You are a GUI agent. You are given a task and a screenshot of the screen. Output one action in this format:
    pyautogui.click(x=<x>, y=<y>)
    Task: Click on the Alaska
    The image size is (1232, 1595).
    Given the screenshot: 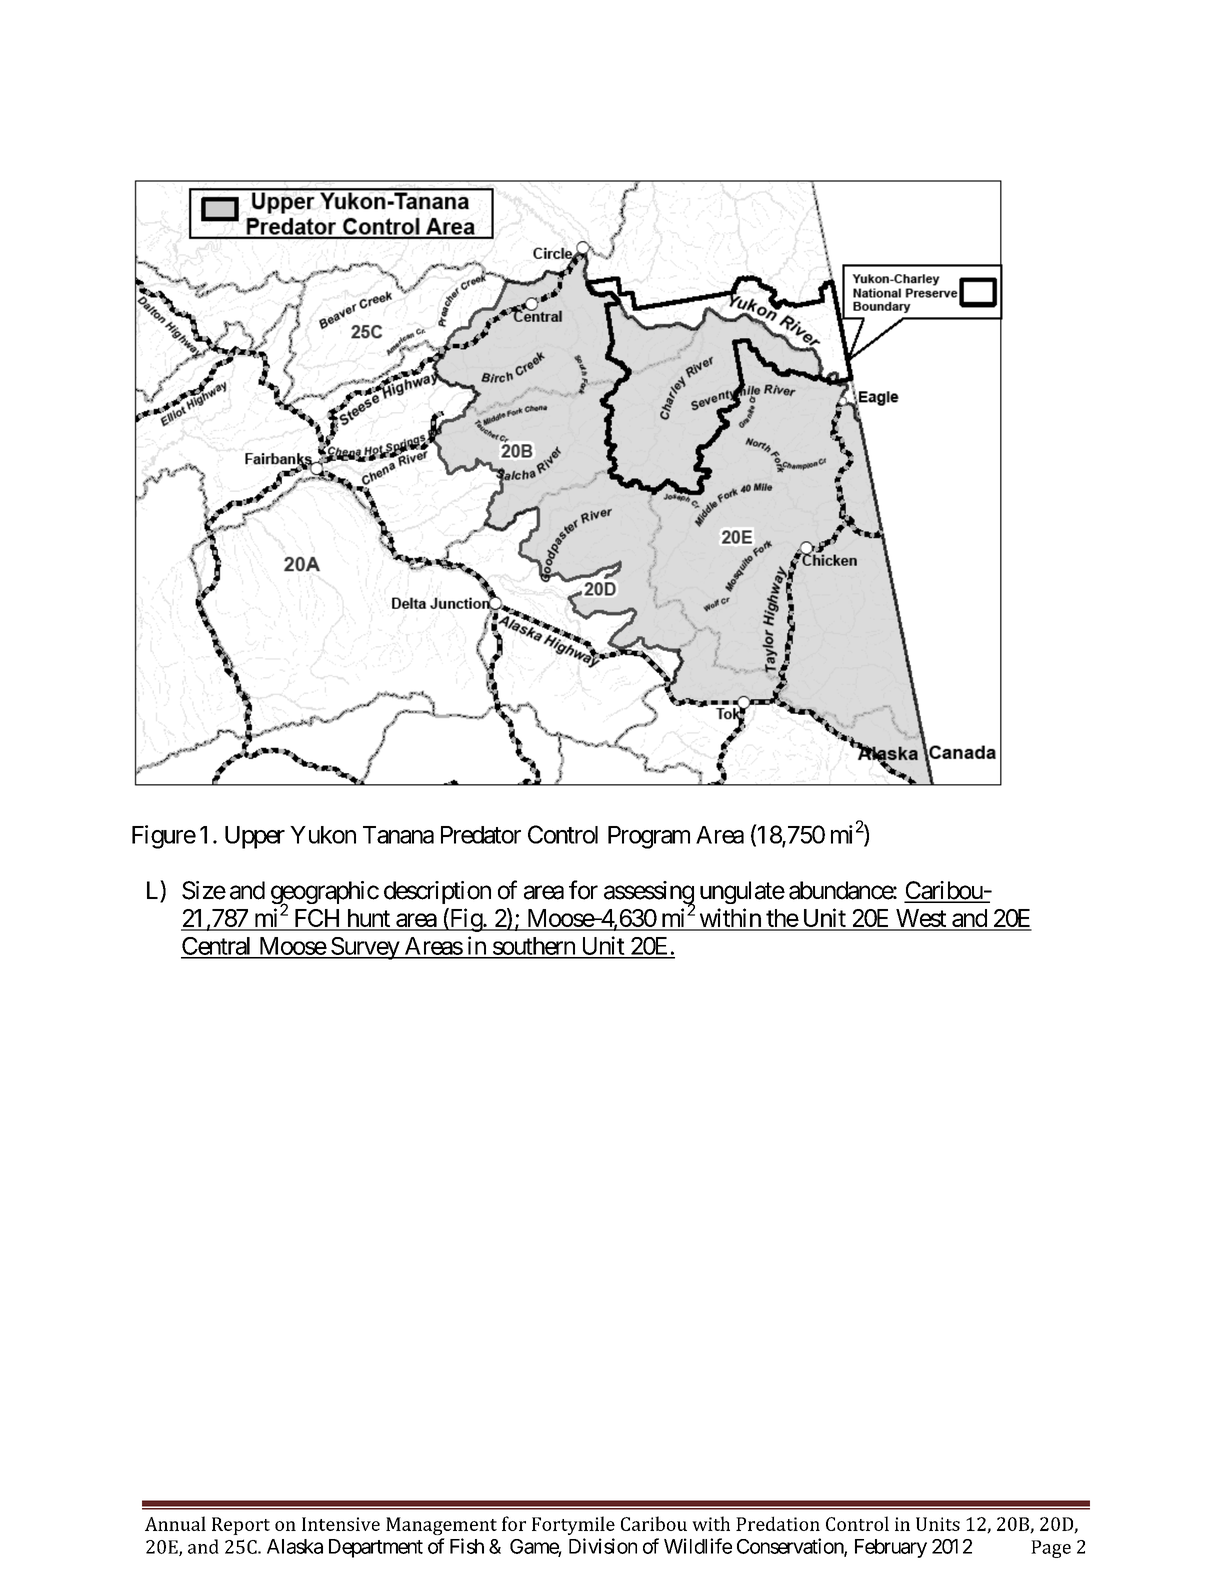 What is the action you would take?
    pyautogui.click(x=295, y=1546)
